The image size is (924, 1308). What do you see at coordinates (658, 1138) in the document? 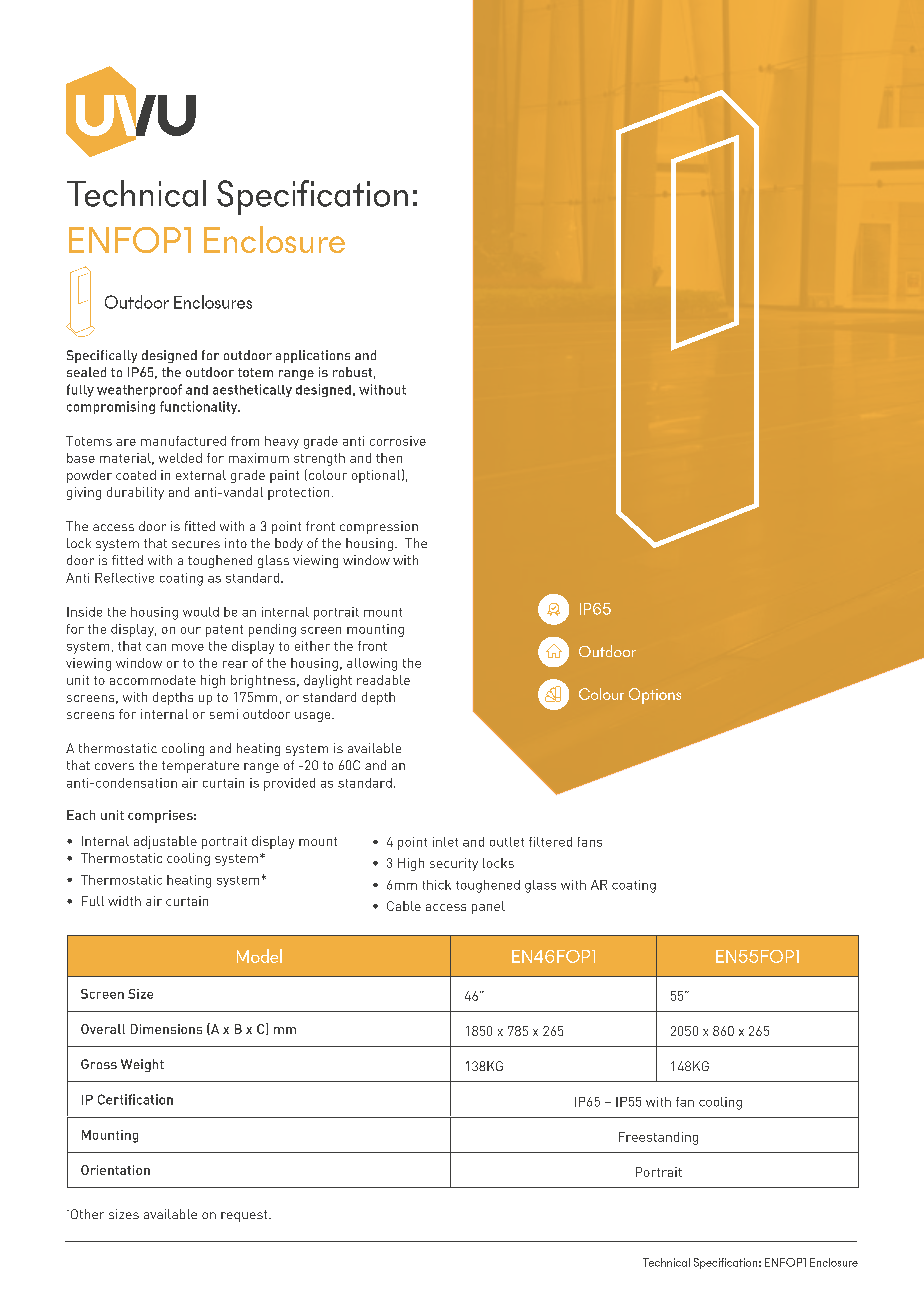
I see `Freestanding` at bounding box center [658, 1138].
